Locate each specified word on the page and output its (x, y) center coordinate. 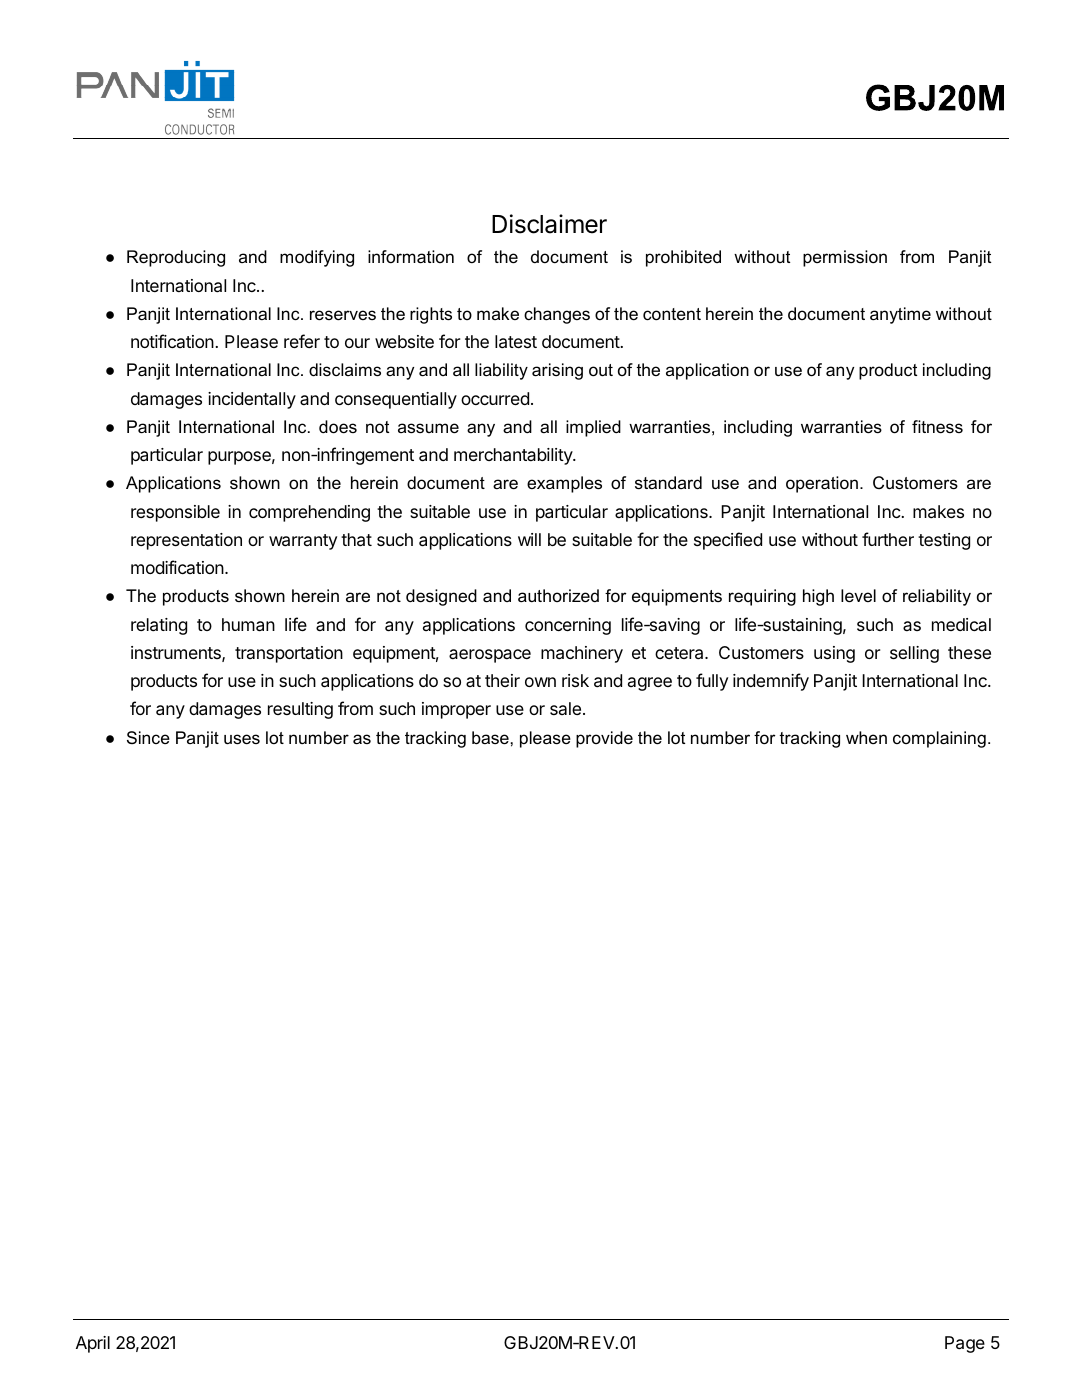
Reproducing (176, 258)
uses (242, 739)
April (93, 1344)
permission (845, 258)
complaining (939, 739)
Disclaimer (549, 224)
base (490, 738)
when (866, 737)
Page (965, 1344)
